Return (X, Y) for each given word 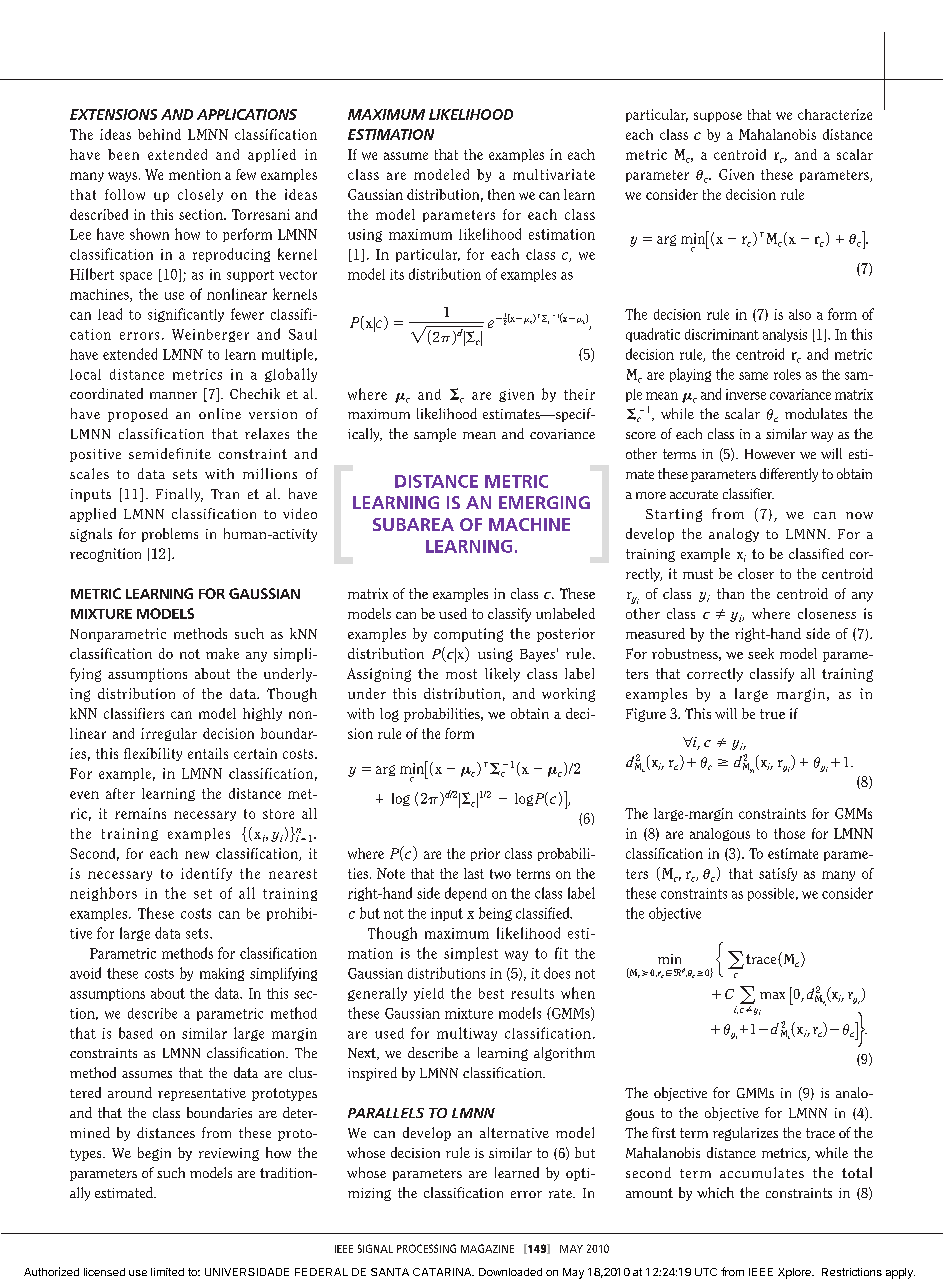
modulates (816, 413)
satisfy (778, 874)
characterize (835, 114)
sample (435, 435)
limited (167, 1272)
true (772, 714)
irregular (169, 734)
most (461, 674)
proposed (138, 415)
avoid (85, 973)
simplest (471, 954)
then (501, 194)
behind (159, 134)
